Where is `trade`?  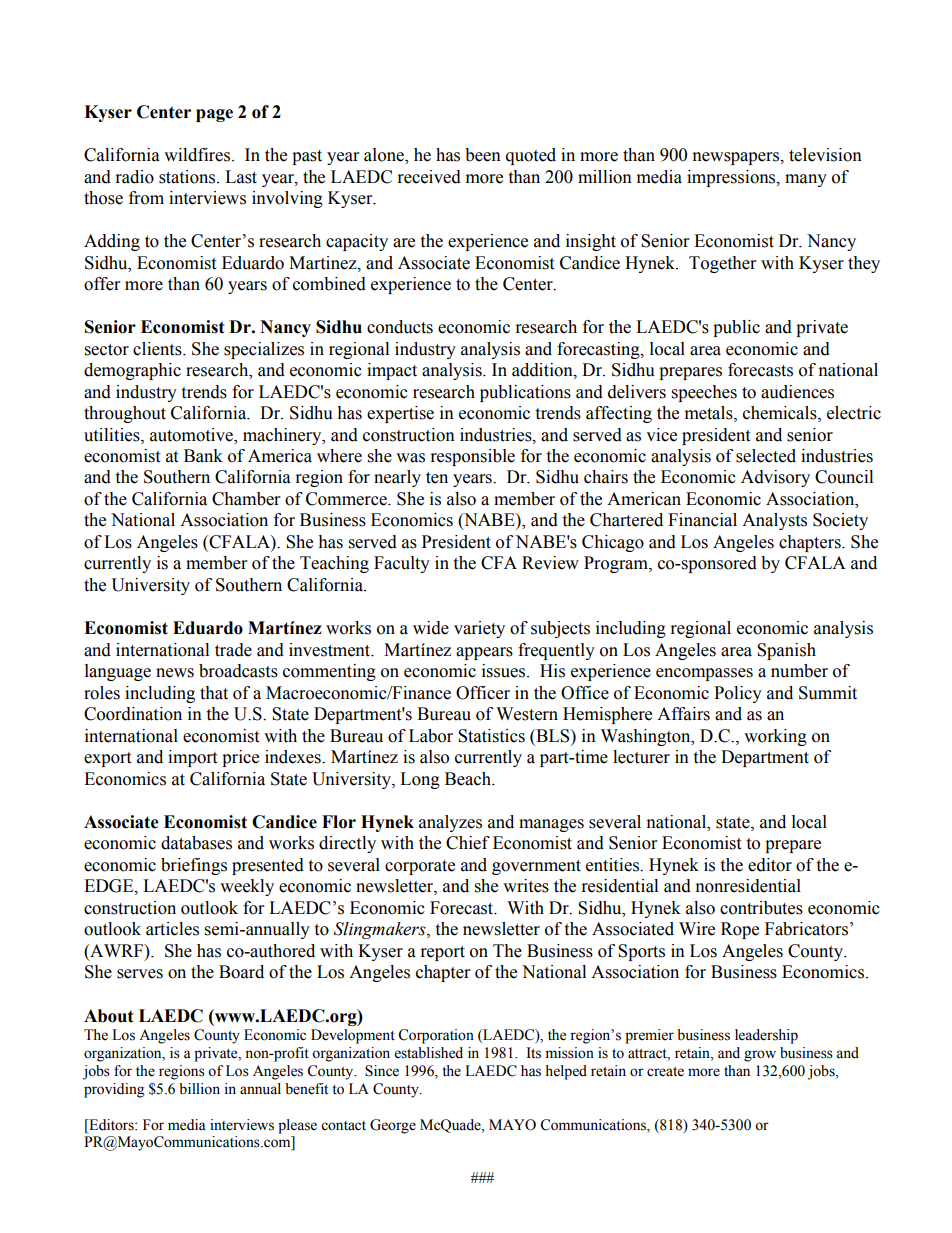 trade is located at coordinates (233, 650).
